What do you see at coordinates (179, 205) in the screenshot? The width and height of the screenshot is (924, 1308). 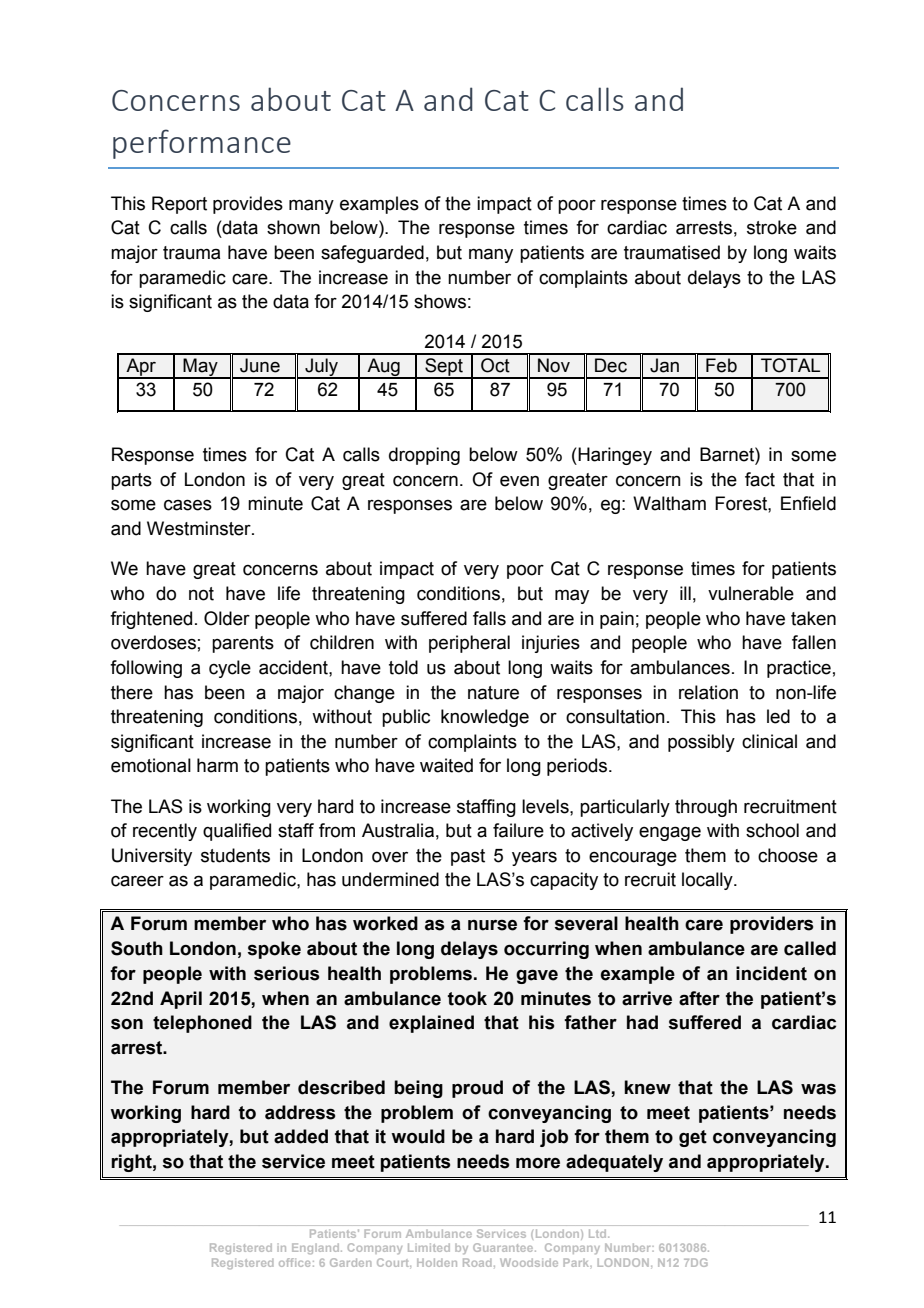 I see `Report` at bounding box center [179, 205].
